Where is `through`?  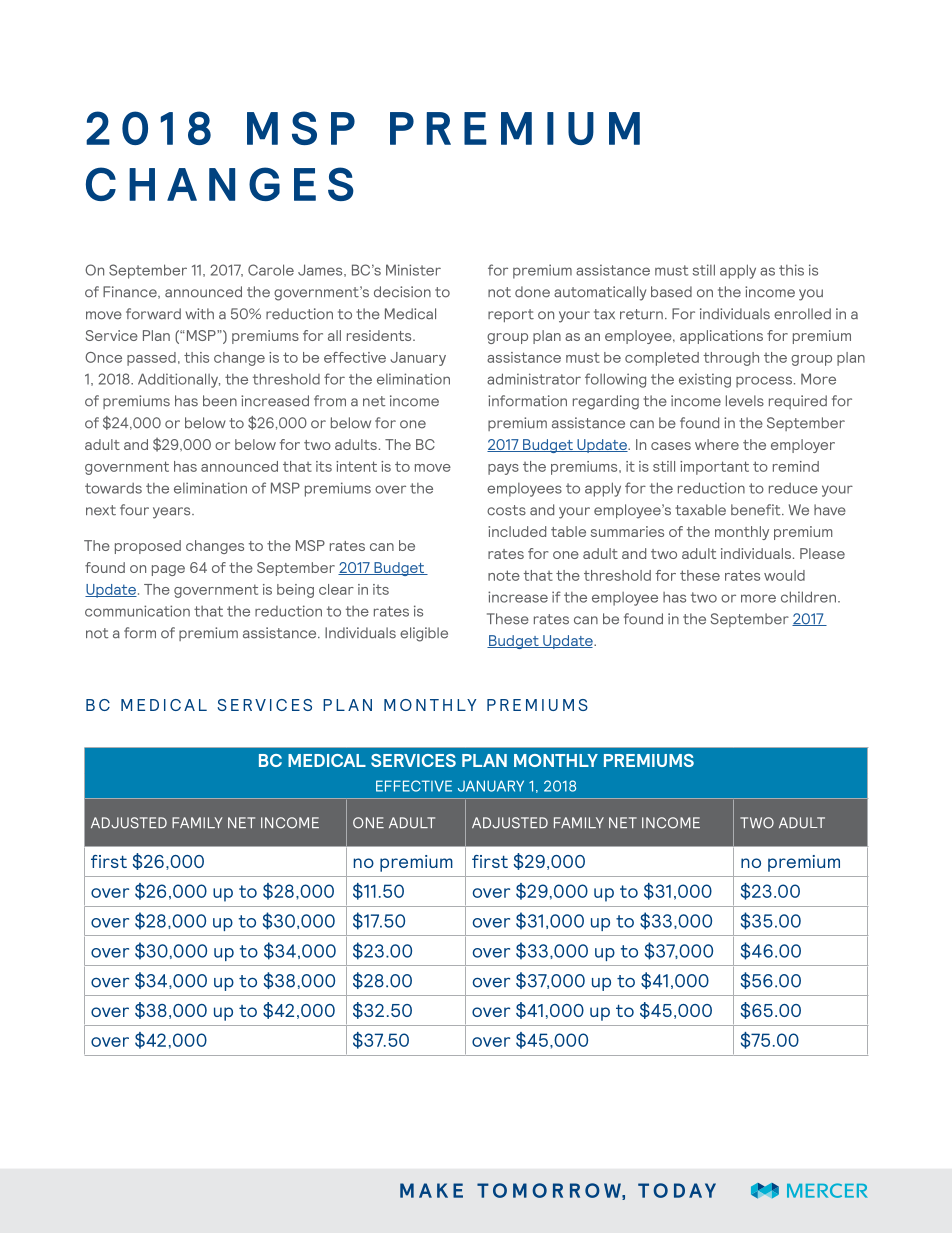
through is located at coordinates (731, 359).
